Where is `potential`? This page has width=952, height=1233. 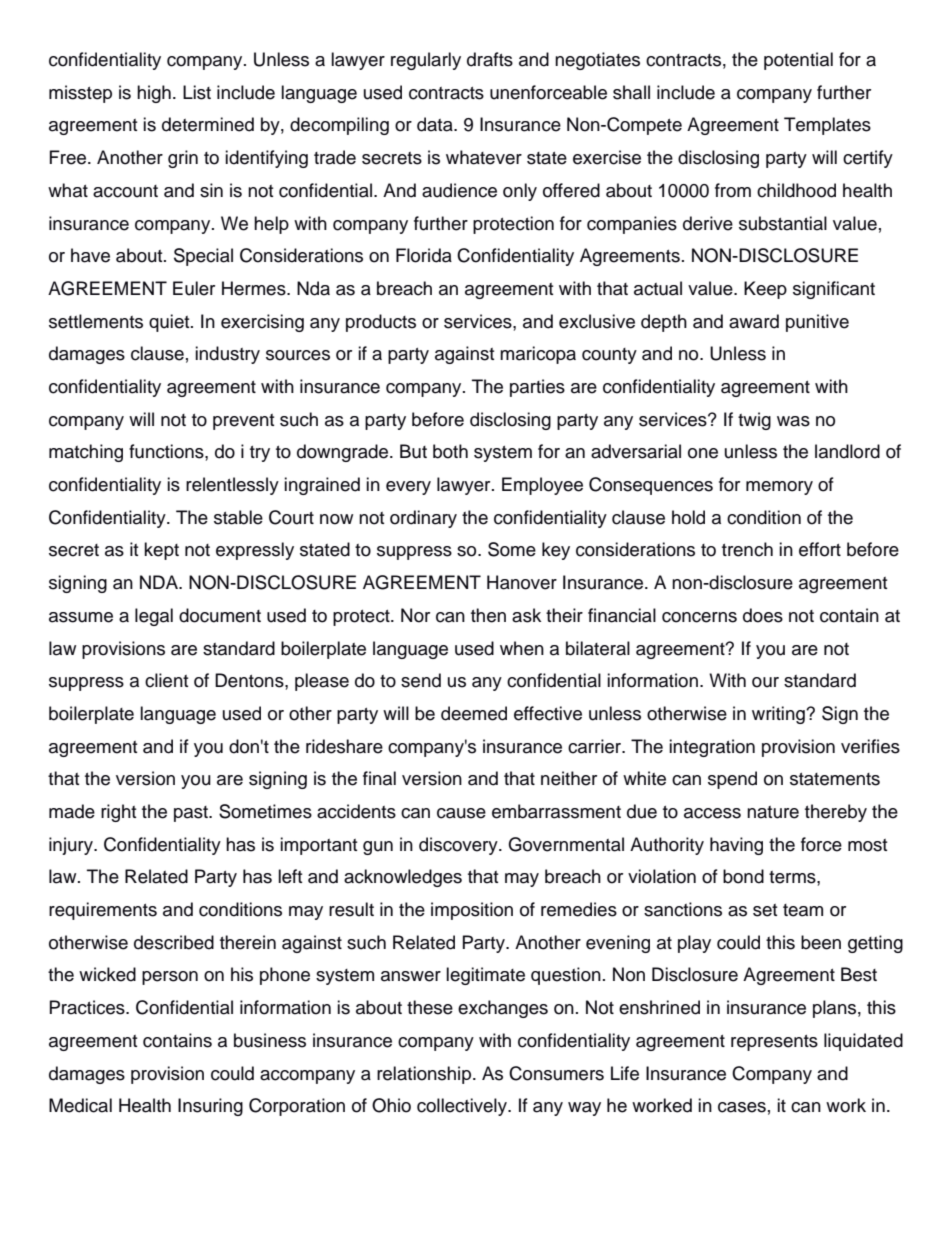 potential is located at coordinates (798, 61).
